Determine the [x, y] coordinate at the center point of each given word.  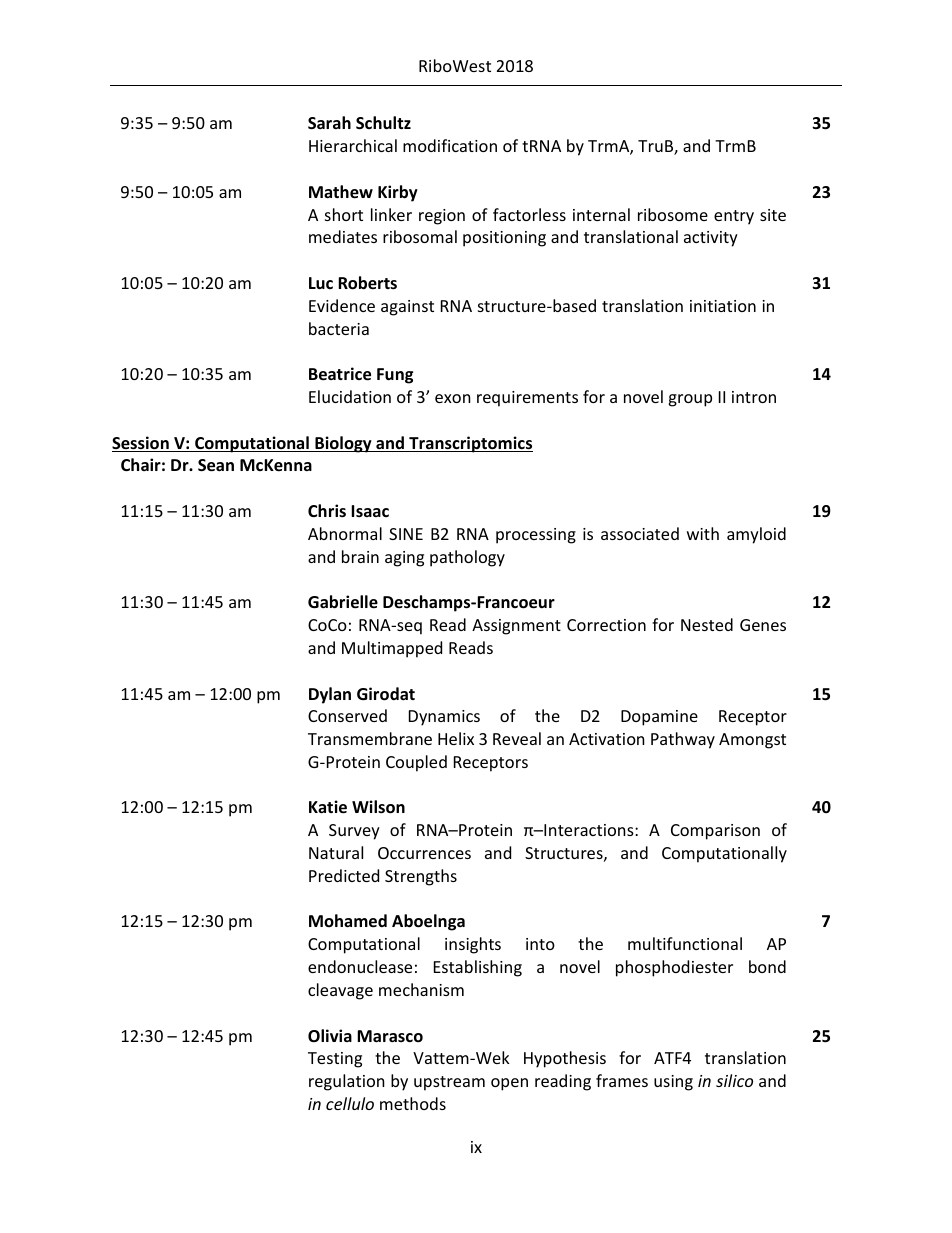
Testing [335, 1060]
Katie [328, 807]
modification [450, 145]
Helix [456, 738]
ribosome [673, 214]
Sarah [329, 123]
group [690, 400]
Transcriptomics [470, 444]
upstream [449, 1083]
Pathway [683, 740]
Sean [216, 465]
